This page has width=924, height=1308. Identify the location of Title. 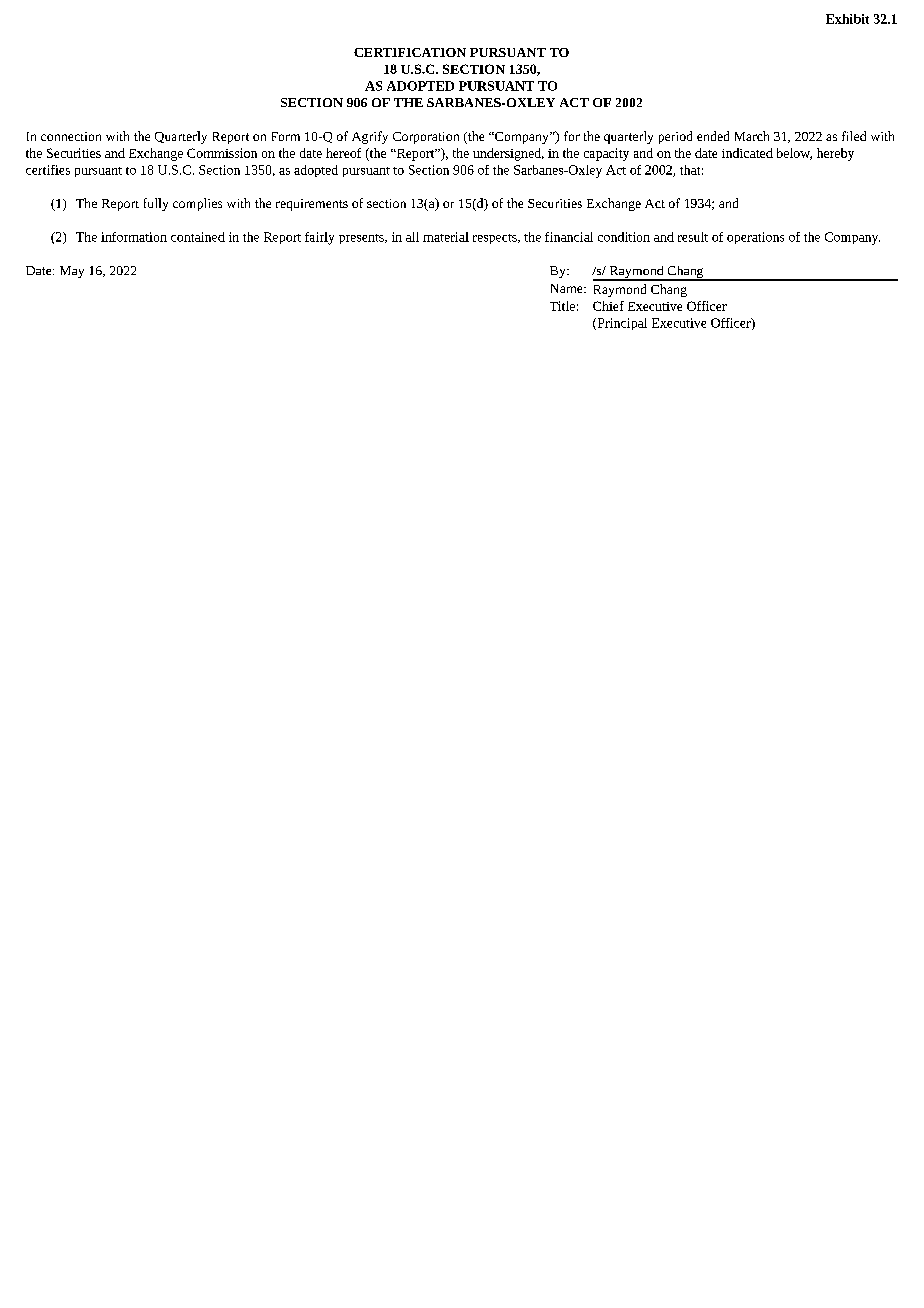
(562, 306).
